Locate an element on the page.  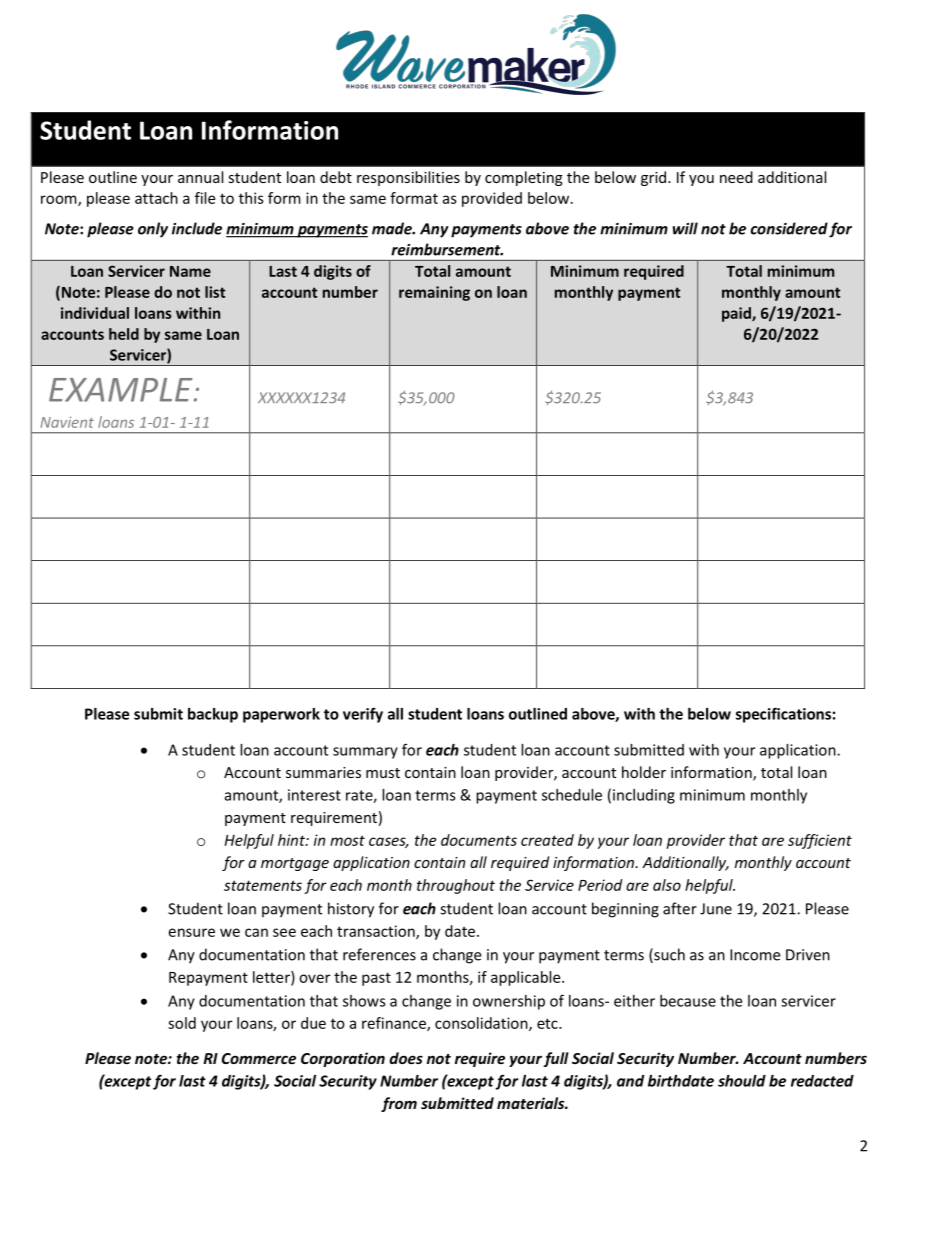
provided is located at coordinates (492, 199).
